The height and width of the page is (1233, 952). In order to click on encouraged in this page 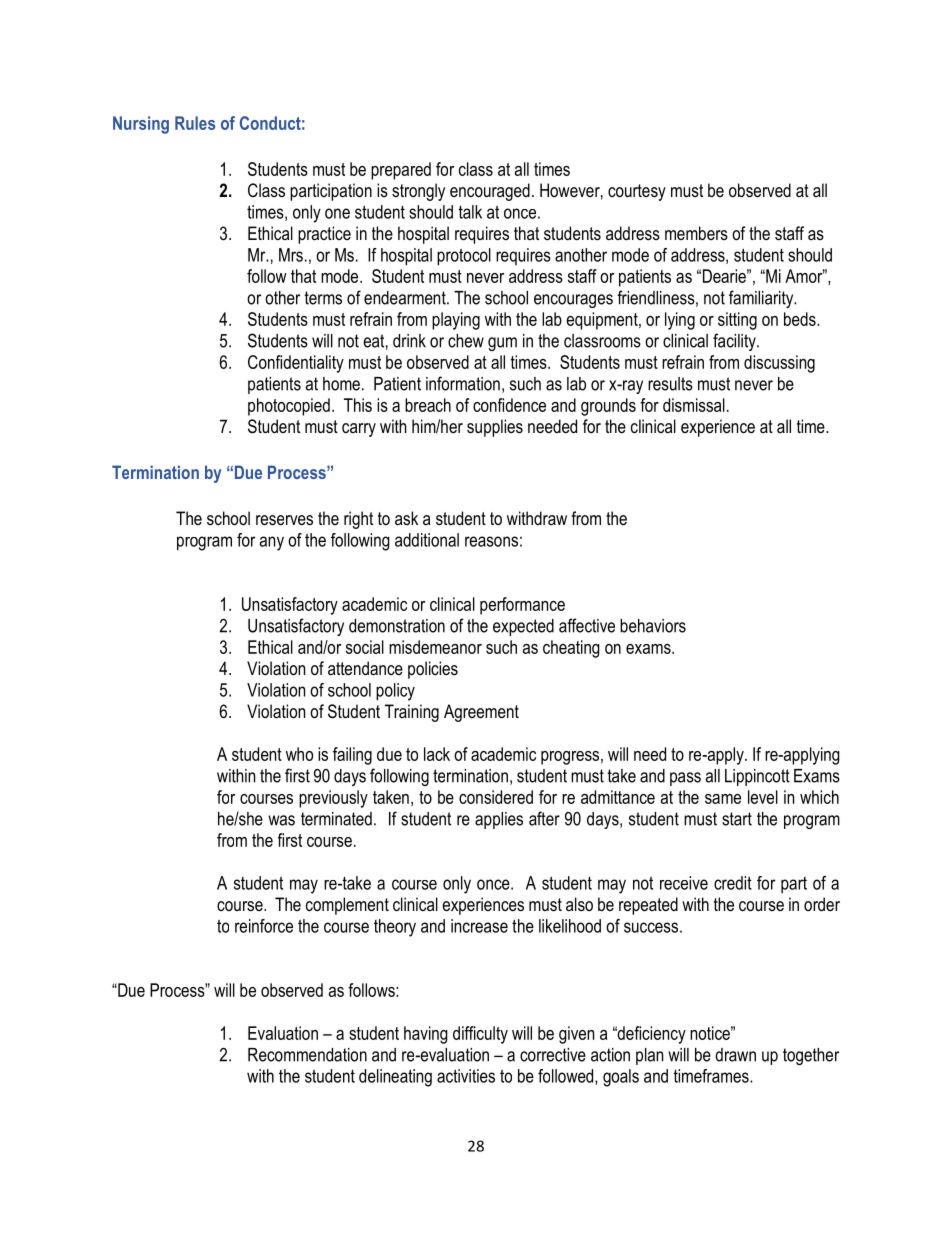, I will do `click(490, 192)`.
